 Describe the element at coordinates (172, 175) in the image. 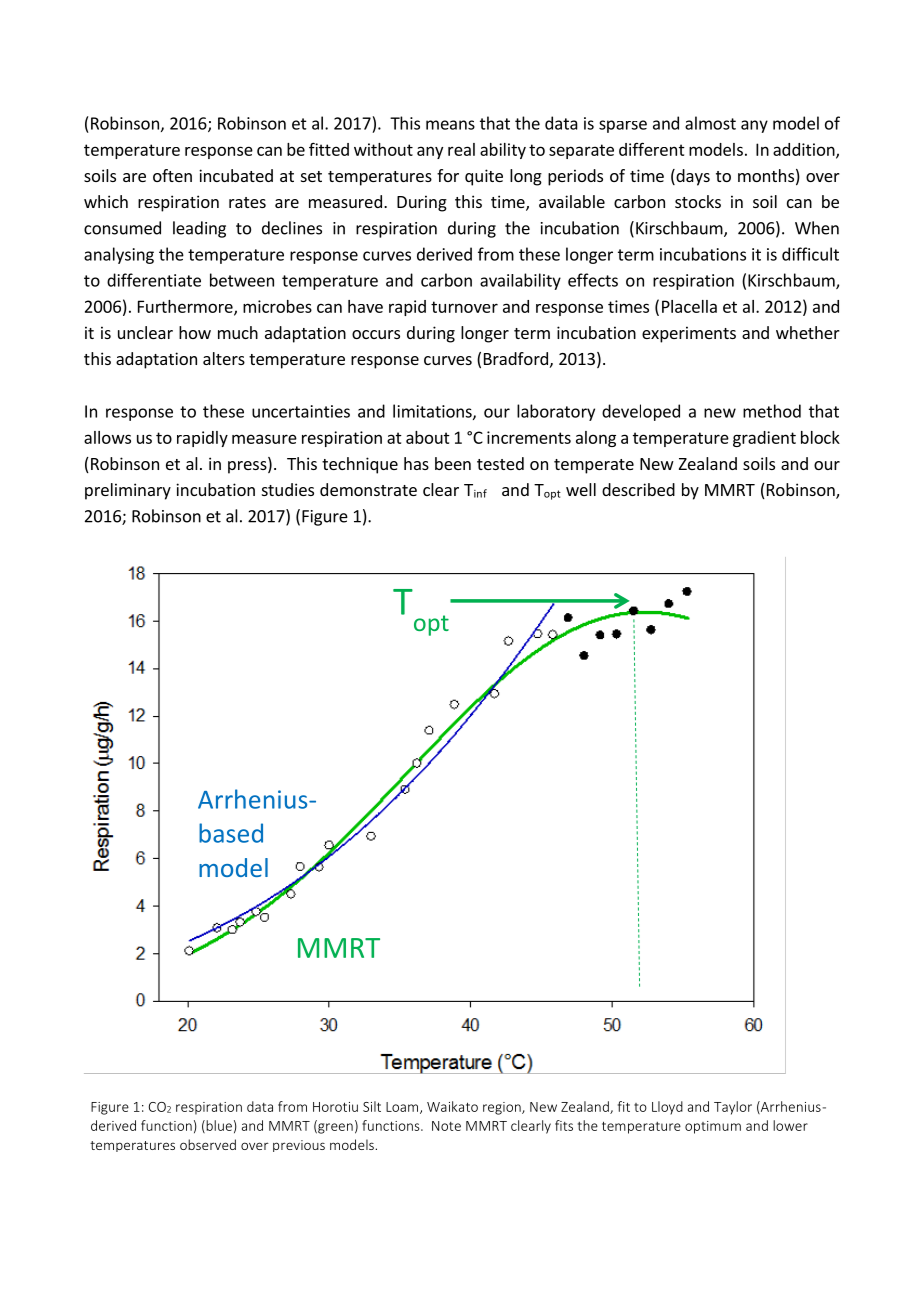

I see `often` at that location.
